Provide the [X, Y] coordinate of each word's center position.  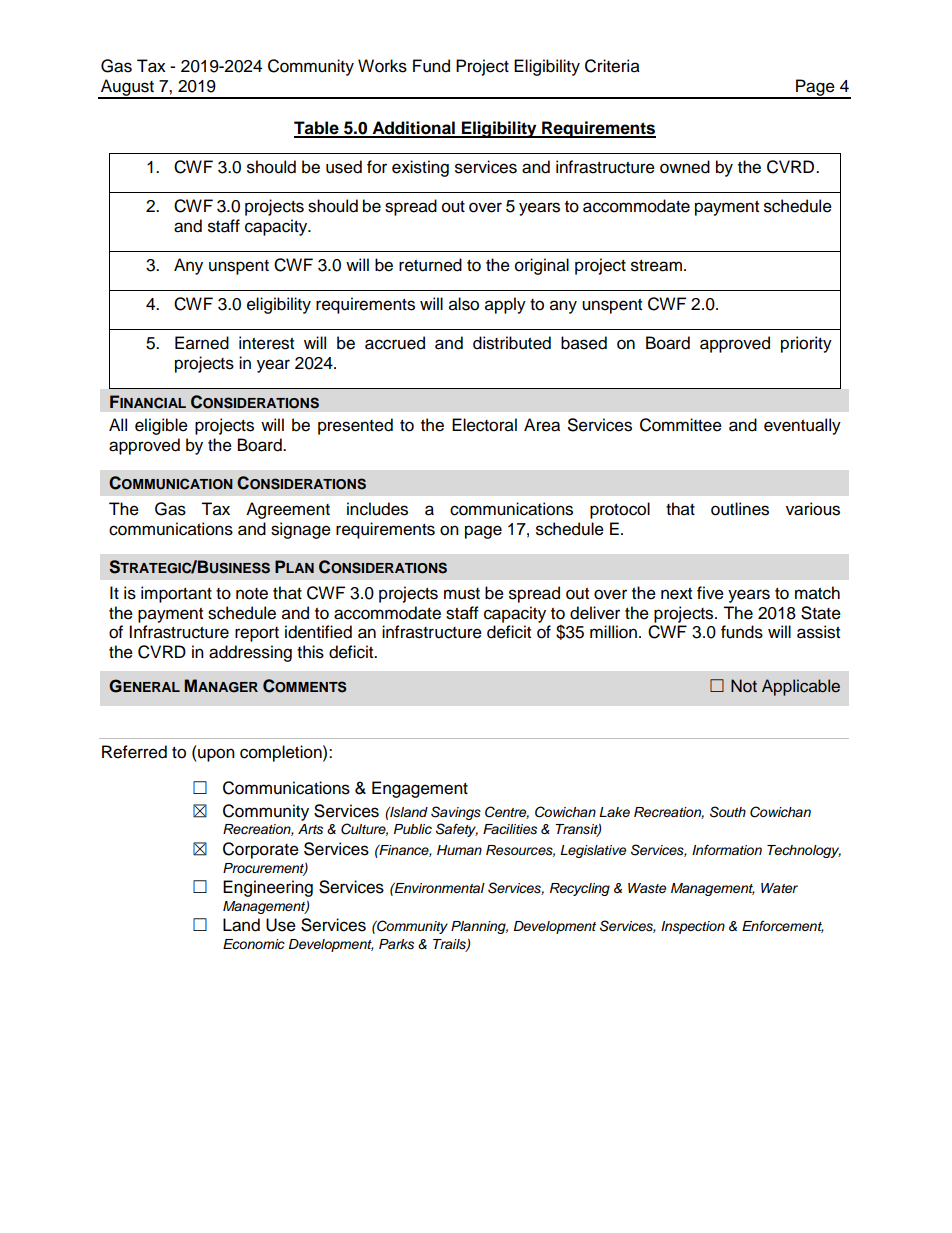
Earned [202, 343]
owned [685, 167]
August [127, 88]
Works [382, 66]
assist [818, 632]
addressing [250, 653]
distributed [512, 343]
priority [806, 344]
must [462, 594]
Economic [254, 944]
